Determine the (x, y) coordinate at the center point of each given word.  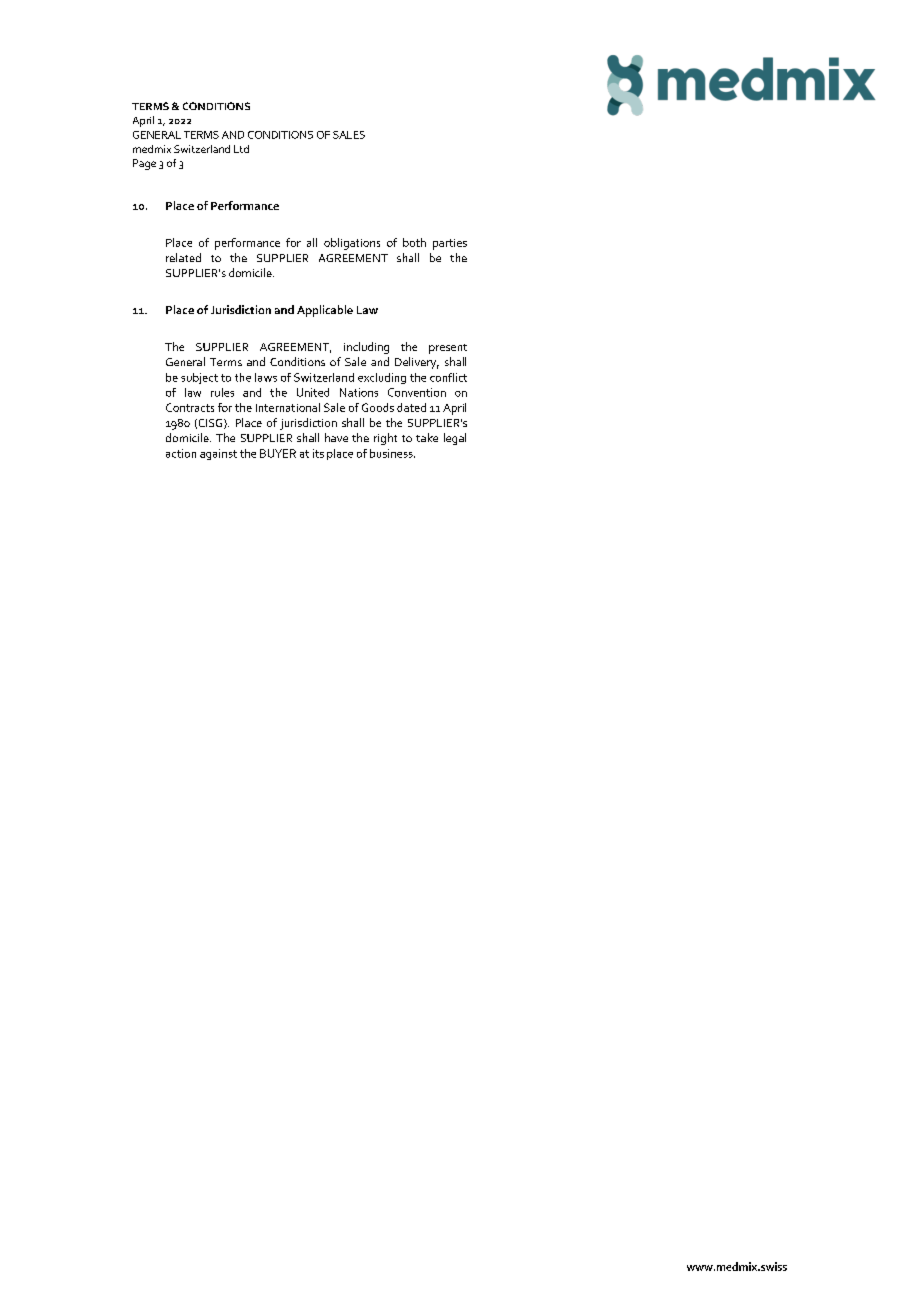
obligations (352, 244)
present (448, 349)
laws (266, 377)
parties (450, 244)
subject (199, 378)
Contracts (190, 407)
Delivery (417, 363)
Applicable (325, 311)
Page (144, 164)
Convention (417, 392)
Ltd (241, 149)
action (181, 453)
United (313, 392)
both (414, 242)
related (183, 257)
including (366, 348)
